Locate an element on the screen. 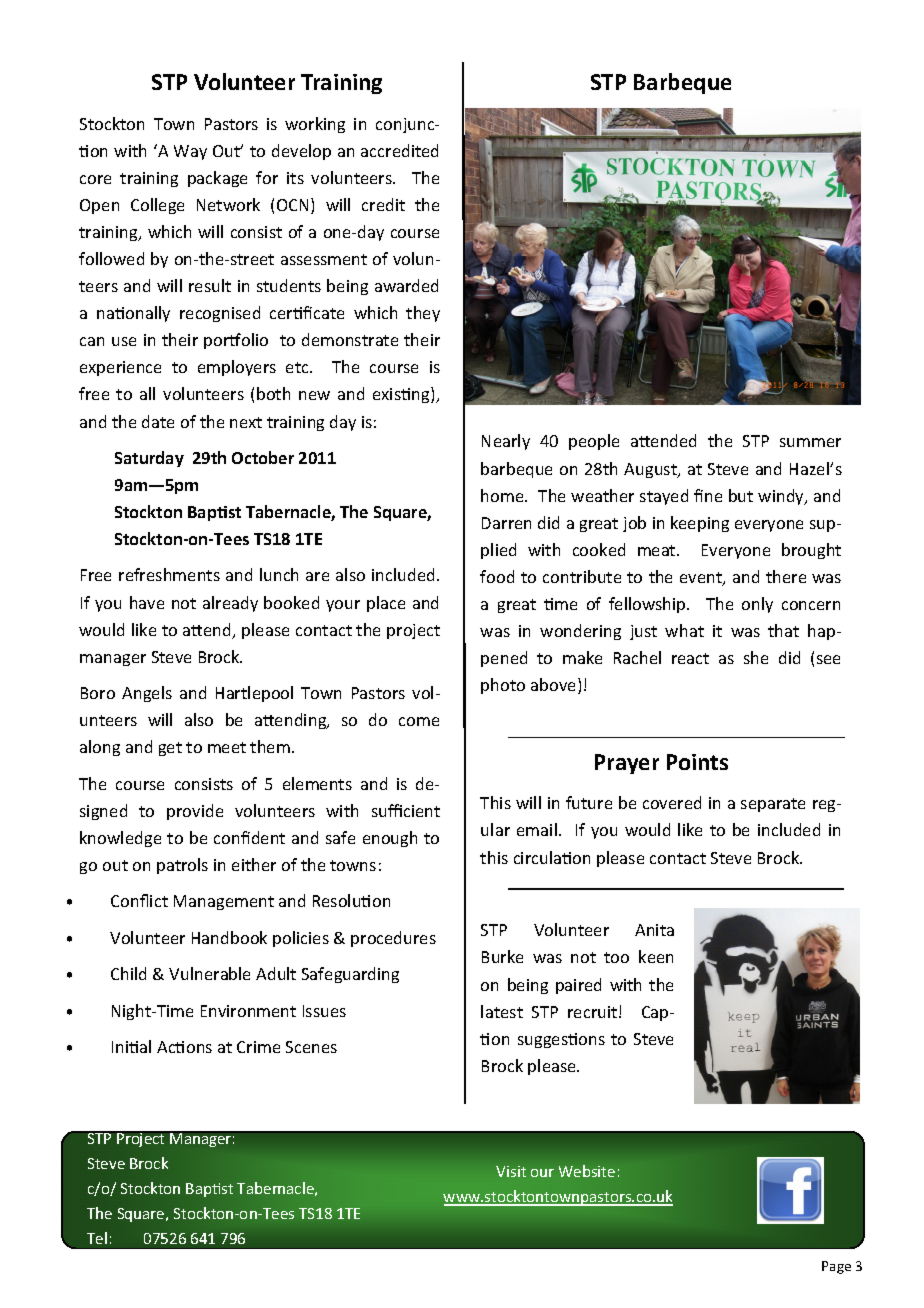 Image resolution: width=924 pixels, height=1308 pixels. Tel is located at coordinates (97, 1238).
